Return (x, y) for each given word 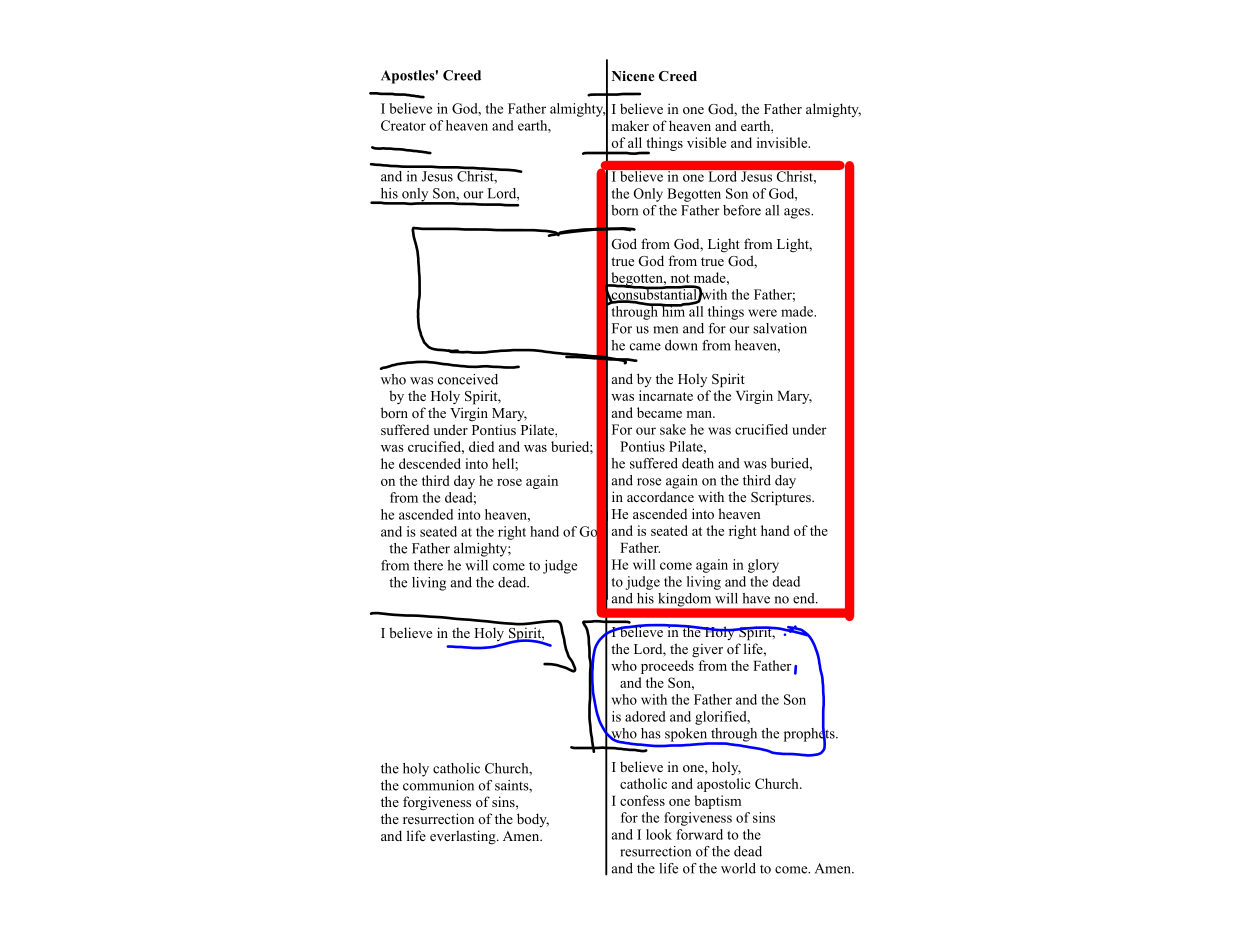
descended (430, 463)
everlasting (464, 837)
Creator (403, 125)
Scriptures (782, 498)
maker (630, 125)
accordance (660, 496)
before (742, 210)
